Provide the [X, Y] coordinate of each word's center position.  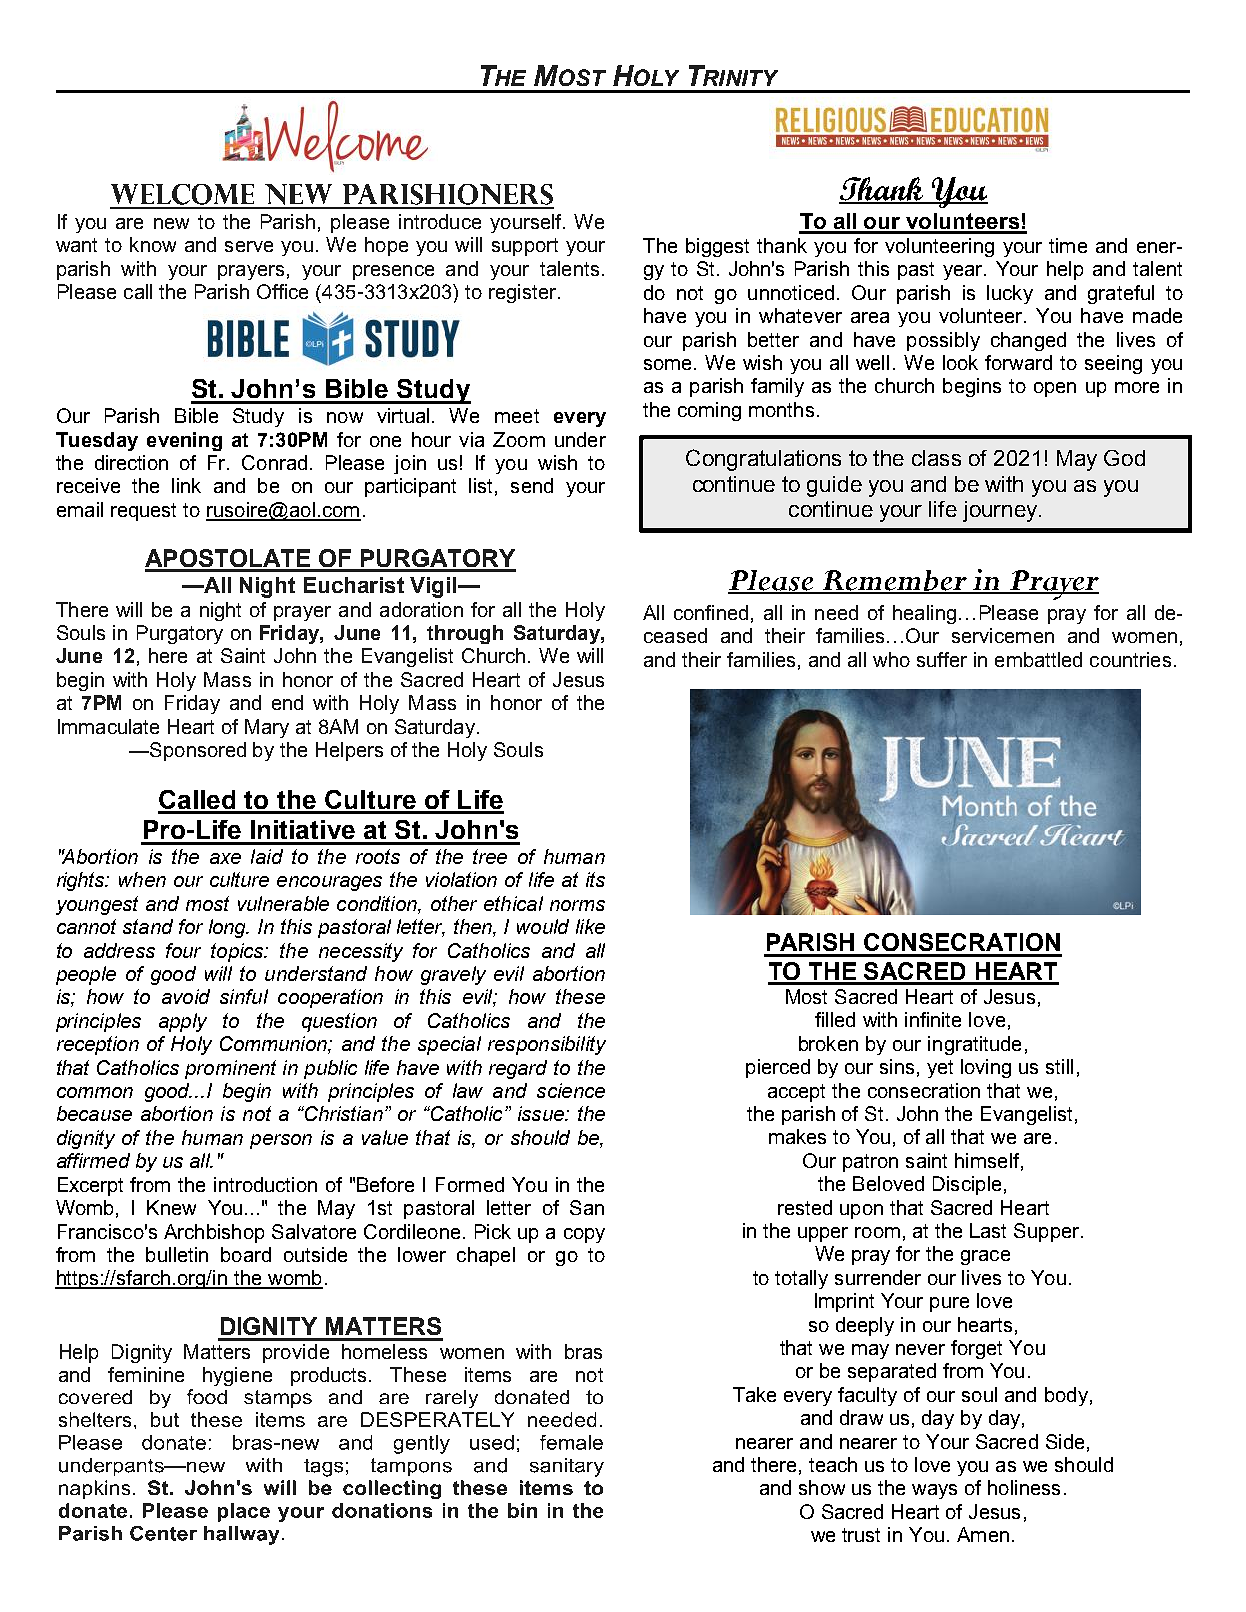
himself [988, 1161]
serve [249, 246]
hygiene [237, 1376]
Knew [171, 1207]
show [822, 1487]
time [1068, 245]
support [525, 247]
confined [711, 612]
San [587, 1207]
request [143, 512]
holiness [1024, 1487]
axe [225, 858]
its [595, 879]
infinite [933, 1019]
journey [1001, 511]
